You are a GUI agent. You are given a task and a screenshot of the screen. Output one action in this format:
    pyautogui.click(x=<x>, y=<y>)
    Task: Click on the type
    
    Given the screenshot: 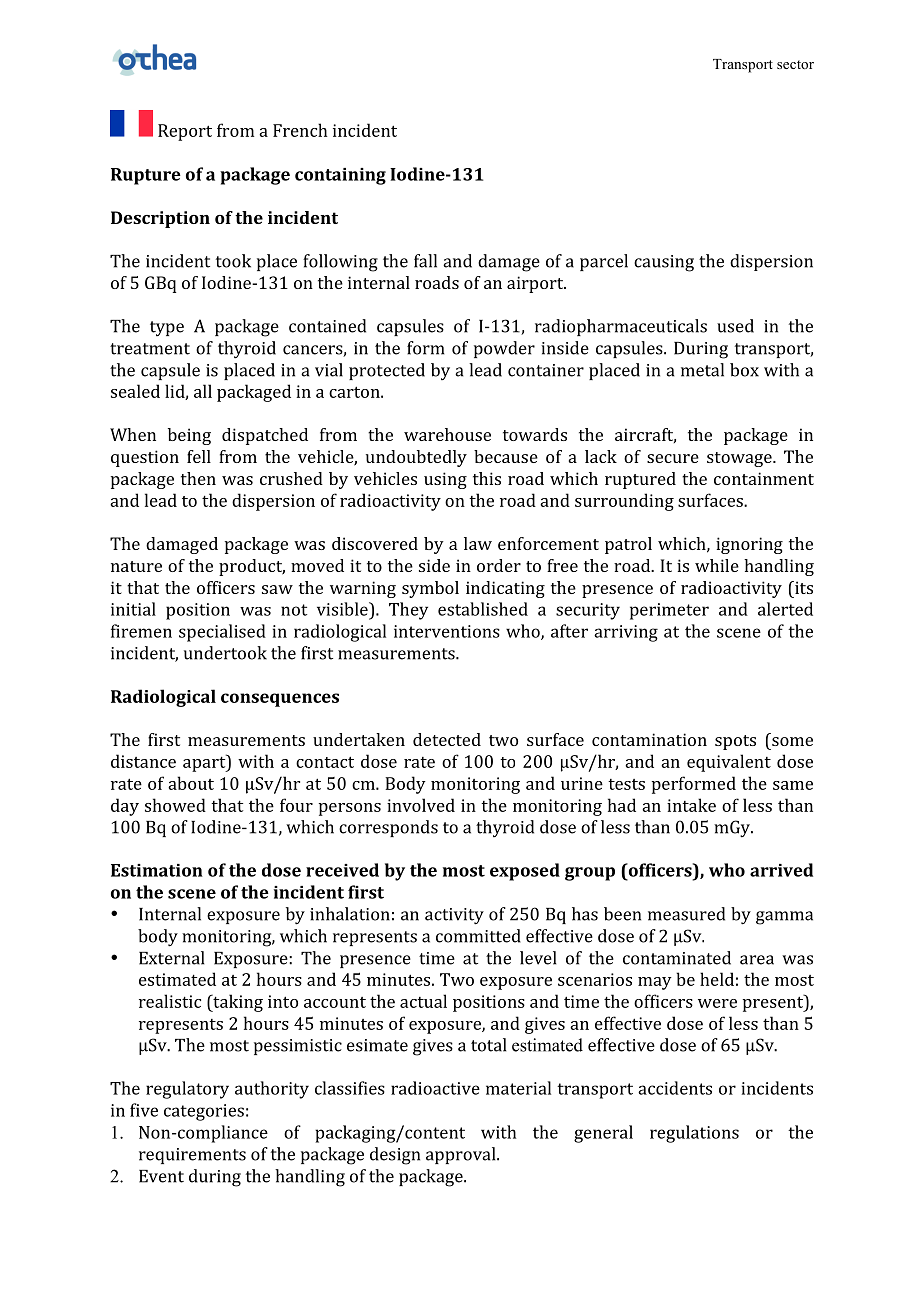 What is the action you would take?
    pyautogui.click(x=167, y=328)
